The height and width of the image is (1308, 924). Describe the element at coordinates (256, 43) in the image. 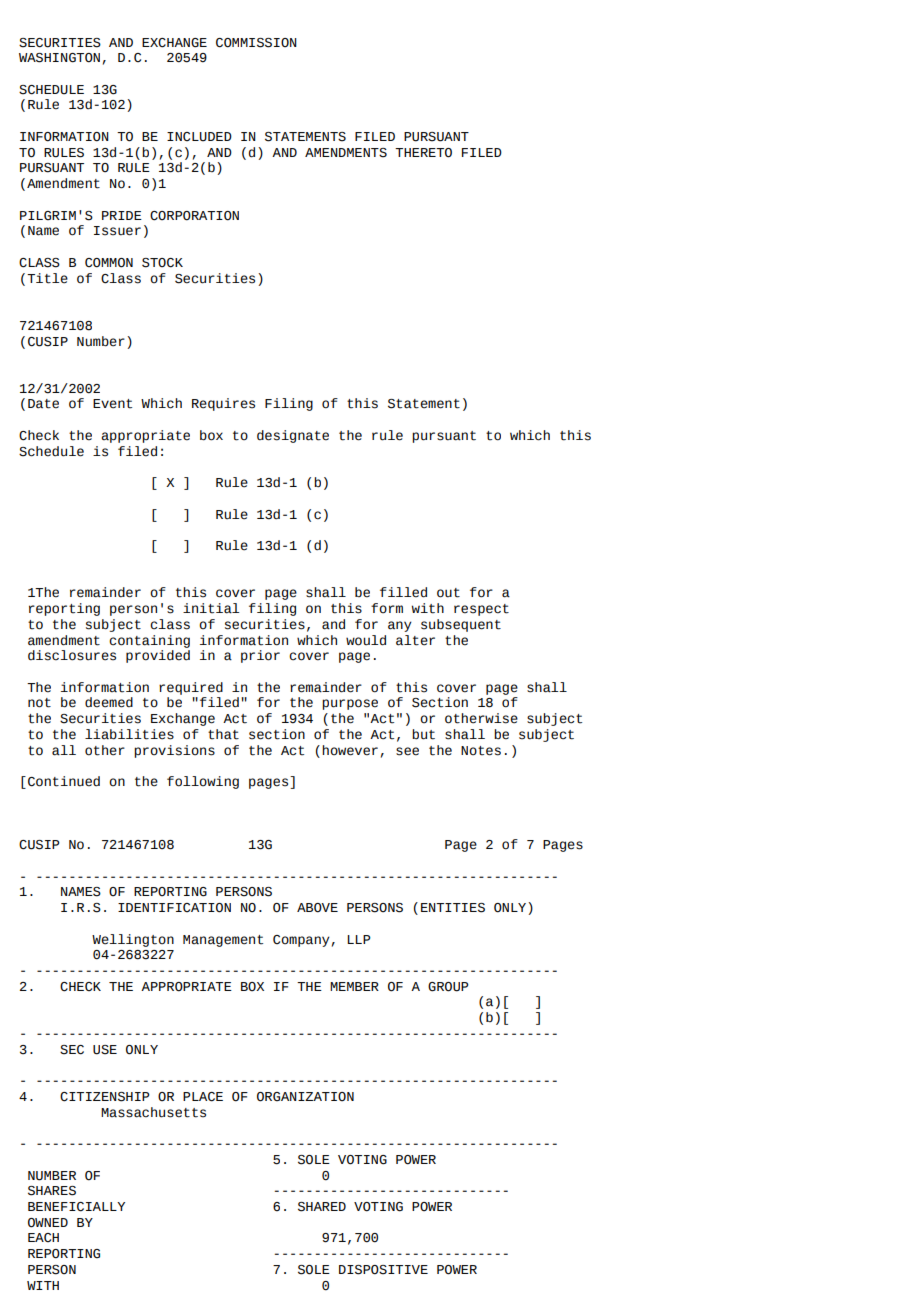

I see `COMMISSION` at that location.
